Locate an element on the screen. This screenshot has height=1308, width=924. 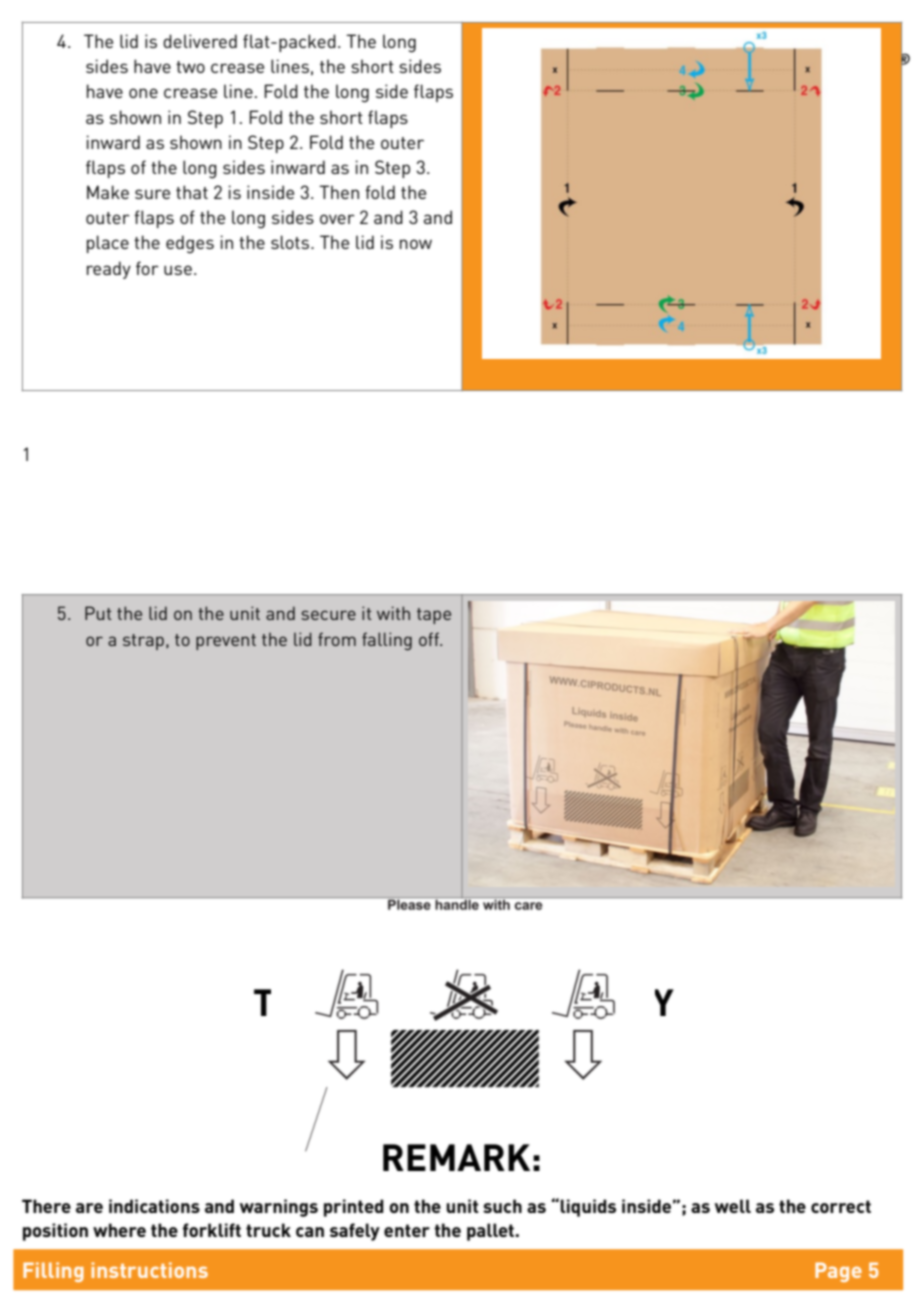
tape is located at coordinates (434, 616).
